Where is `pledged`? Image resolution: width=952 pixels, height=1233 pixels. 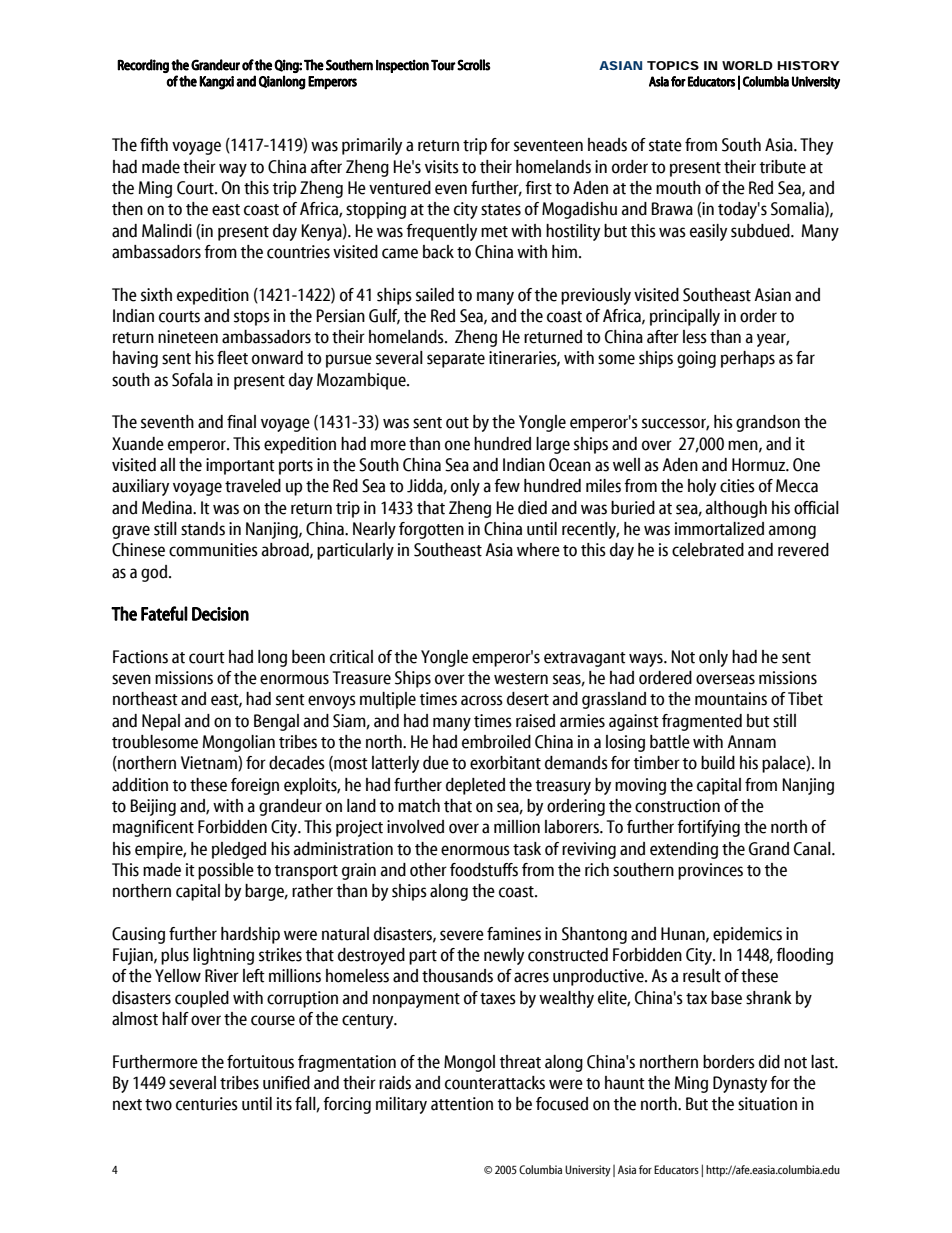 pledged is located at coordinates (239, 850).
